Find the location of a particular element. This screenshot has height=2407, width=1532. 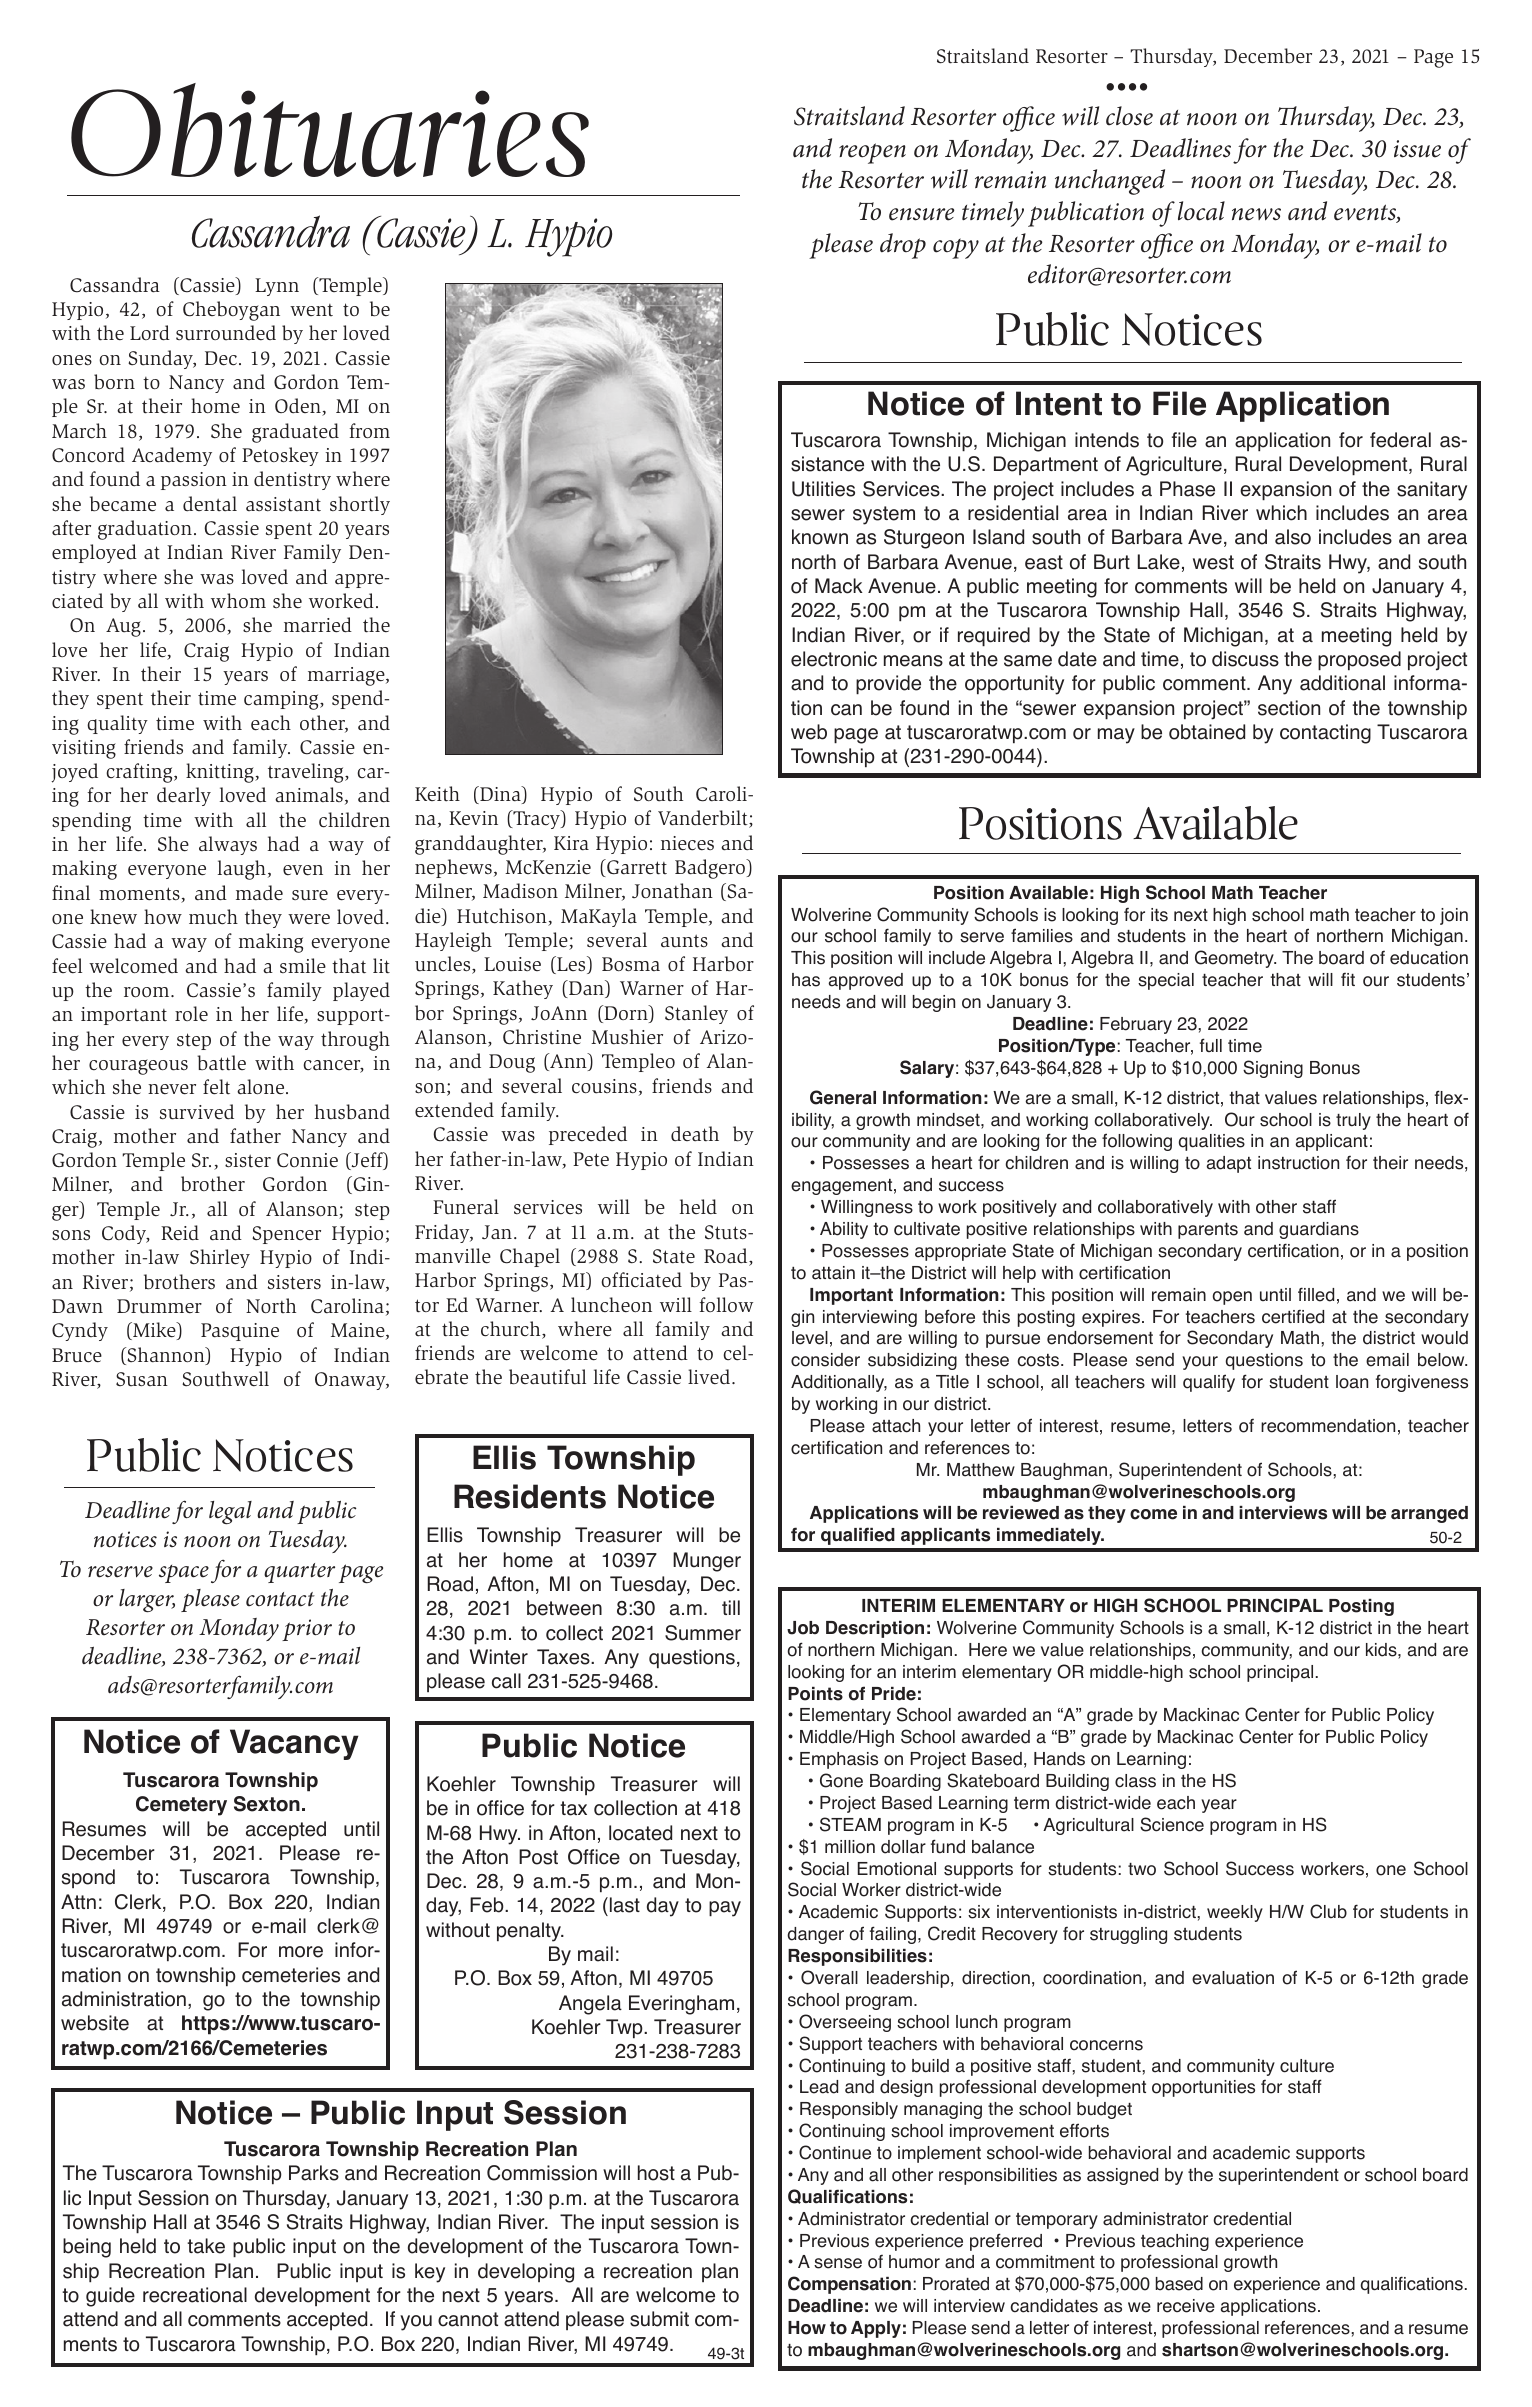

camping is located at coordinates (282, 700).
